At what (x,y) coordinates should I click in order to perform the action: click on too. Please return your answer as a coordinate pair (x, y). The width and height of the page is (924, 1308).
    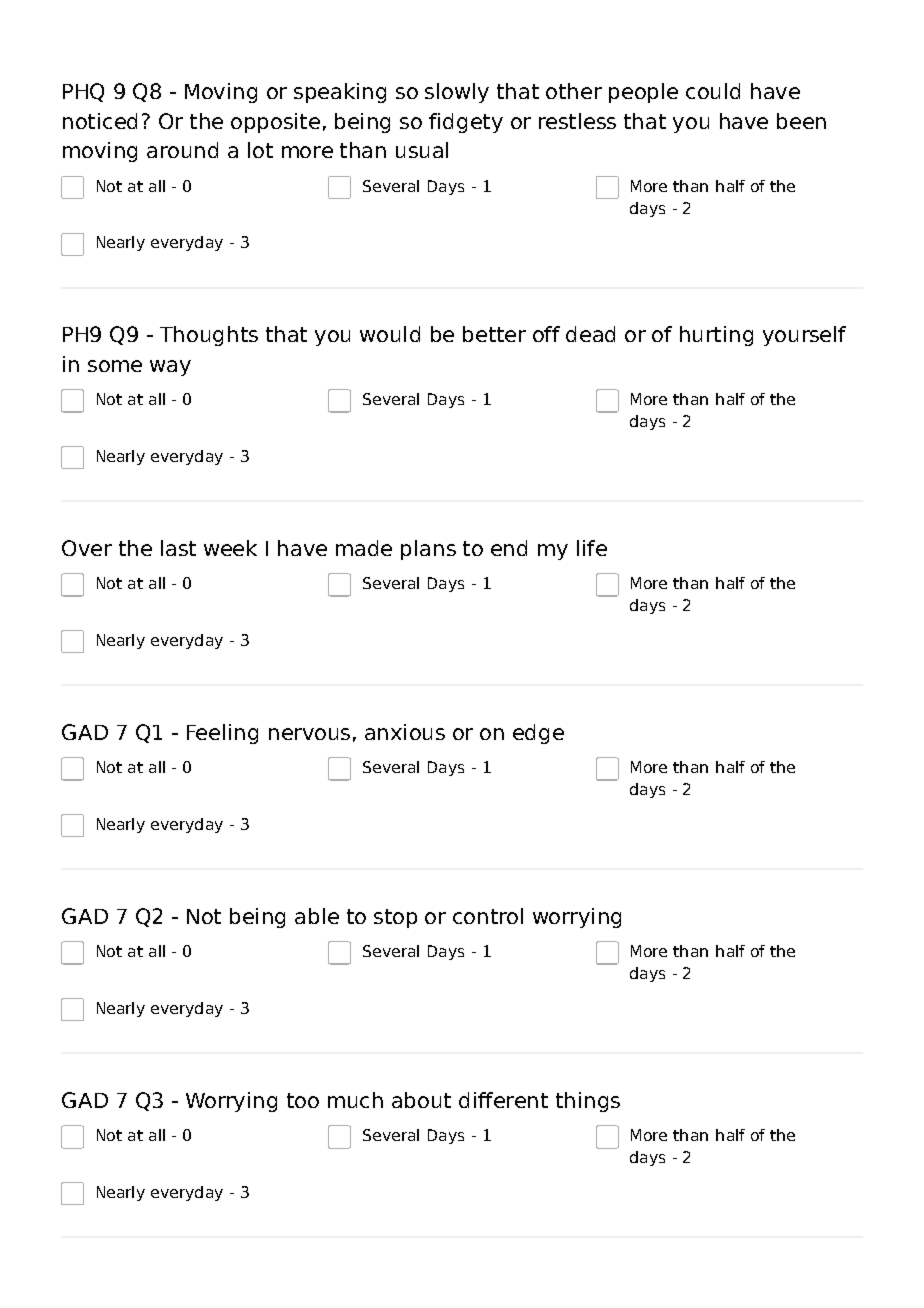
    Looking at the image, I should click on (303, 1100).
